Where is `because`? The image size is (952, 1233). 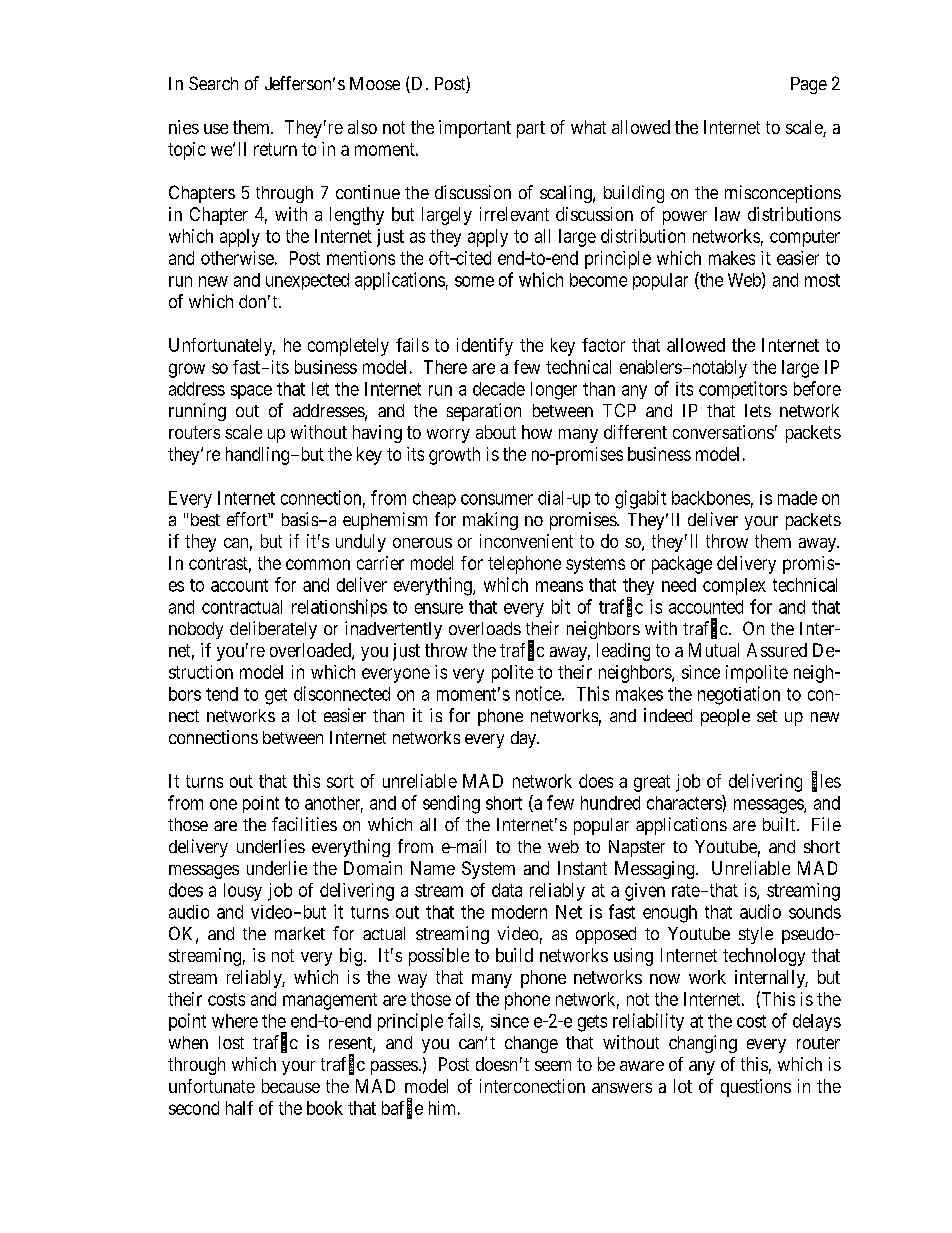 because is located at coordinates (291, 1086).
